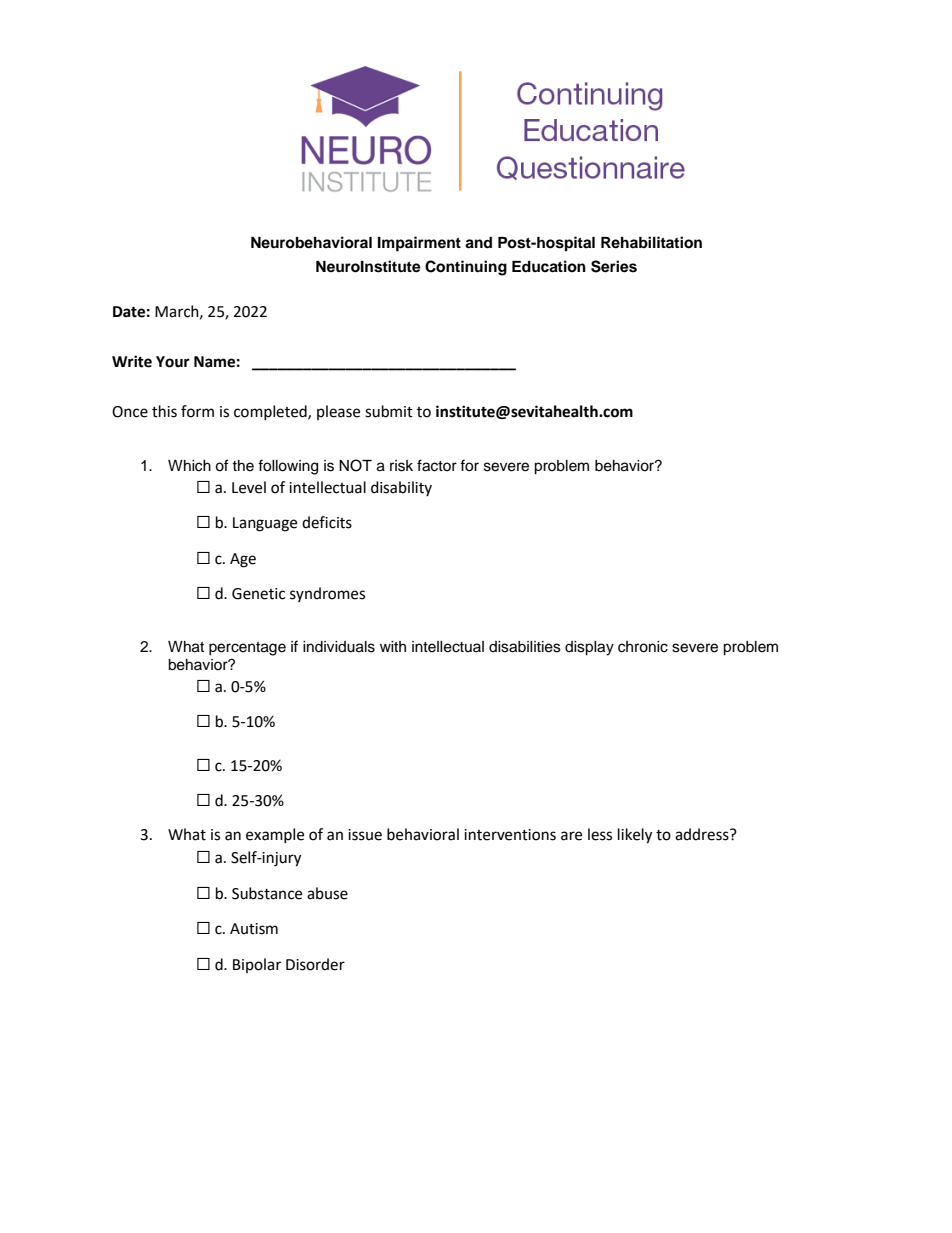 This document has width=952, height=1233. Describe the element at coordinates (393, 646) in the document. I see `with` at that location.
